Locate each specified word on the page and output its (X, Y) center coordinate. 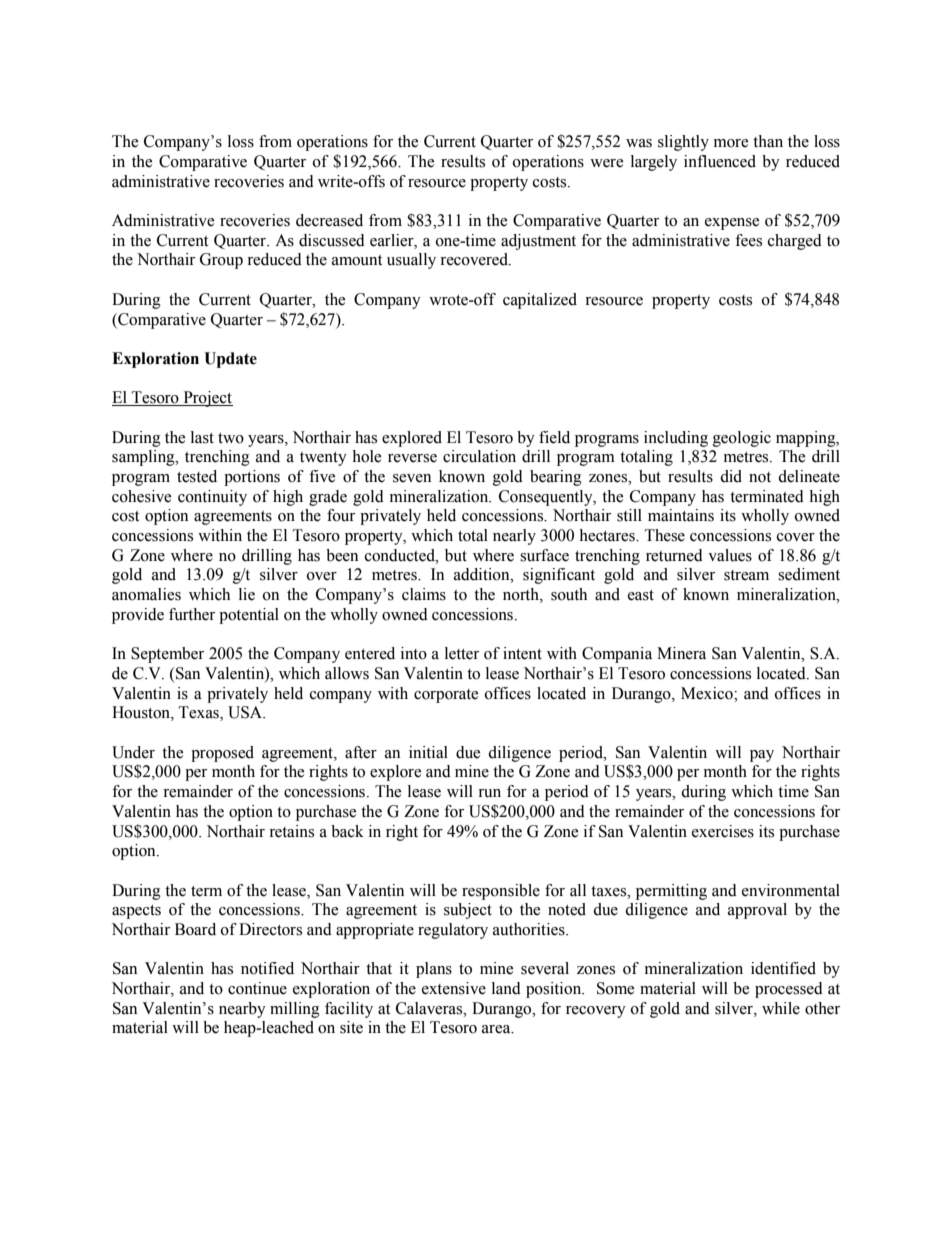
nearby (242, 1010)
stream (746, 575)
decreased (329, 220)
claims (424, 594)
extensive (454, 988)
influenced (720, 161)
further (192, 614)
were (606, 163)
